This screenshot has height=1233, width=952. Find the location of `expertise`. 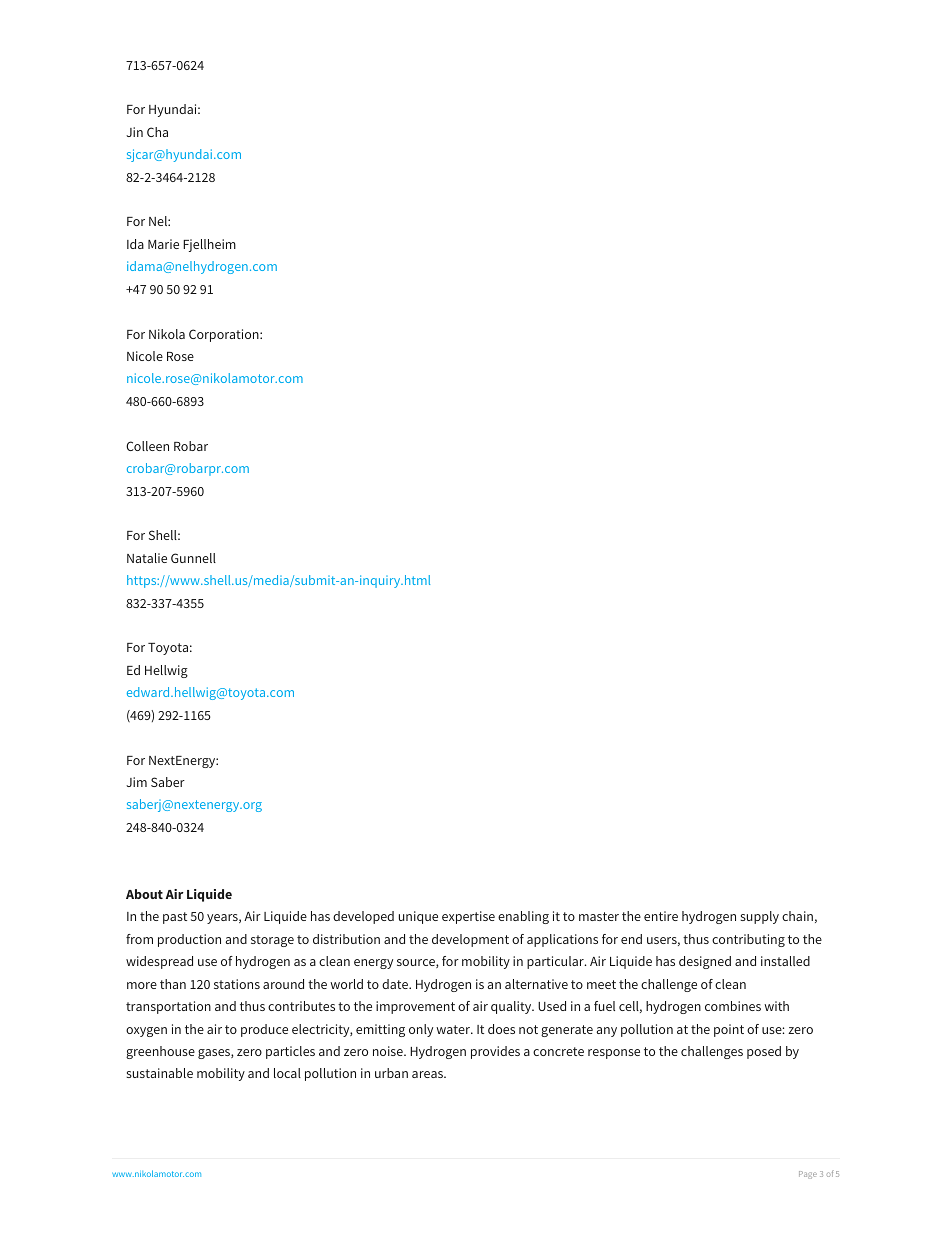

expertise is located at coordinates (468, 917).
